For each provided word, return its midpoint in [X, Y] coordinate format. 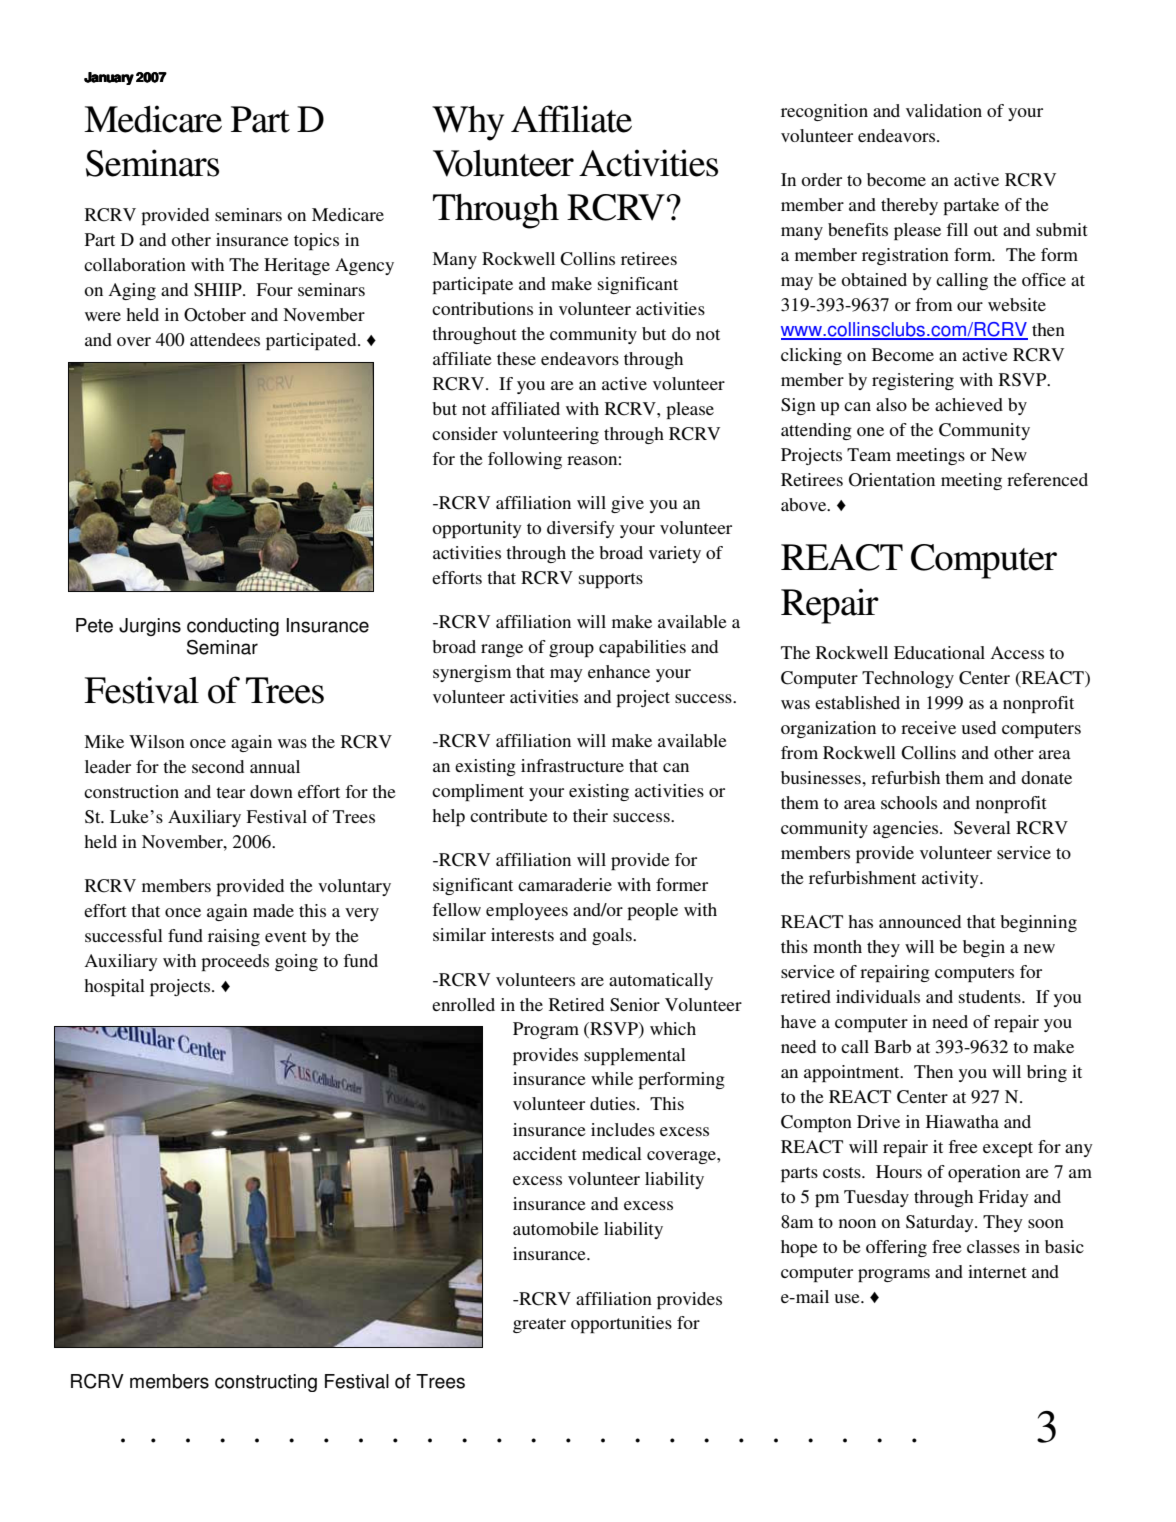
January [109, 78]
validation [944, 110]
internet [997, 1271]
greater [539, 1325]
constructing [266, 1383]
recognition [824, 112]
